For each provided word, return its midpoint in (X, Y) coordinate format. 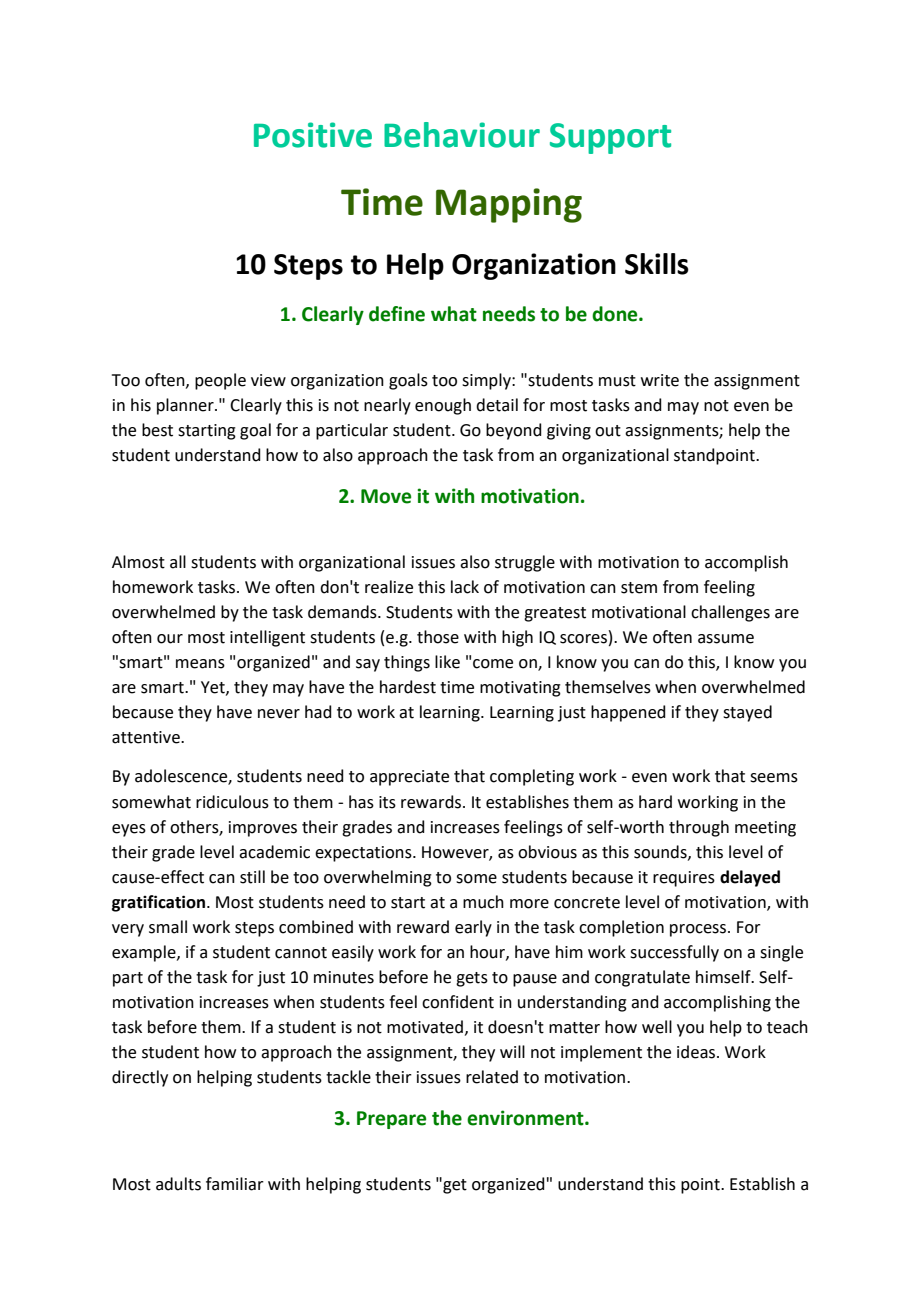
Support (610, 138)
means (200, 664)
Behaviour (462, 135)
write (660, 380)
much (483, 902)
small (168, 927)
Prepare (391, 1120)
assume (726, 639)
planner (186, 406)
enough (443, 406)
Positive (313, 135)
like (447, 662)
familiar (235, 1184)
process (699, 930)
